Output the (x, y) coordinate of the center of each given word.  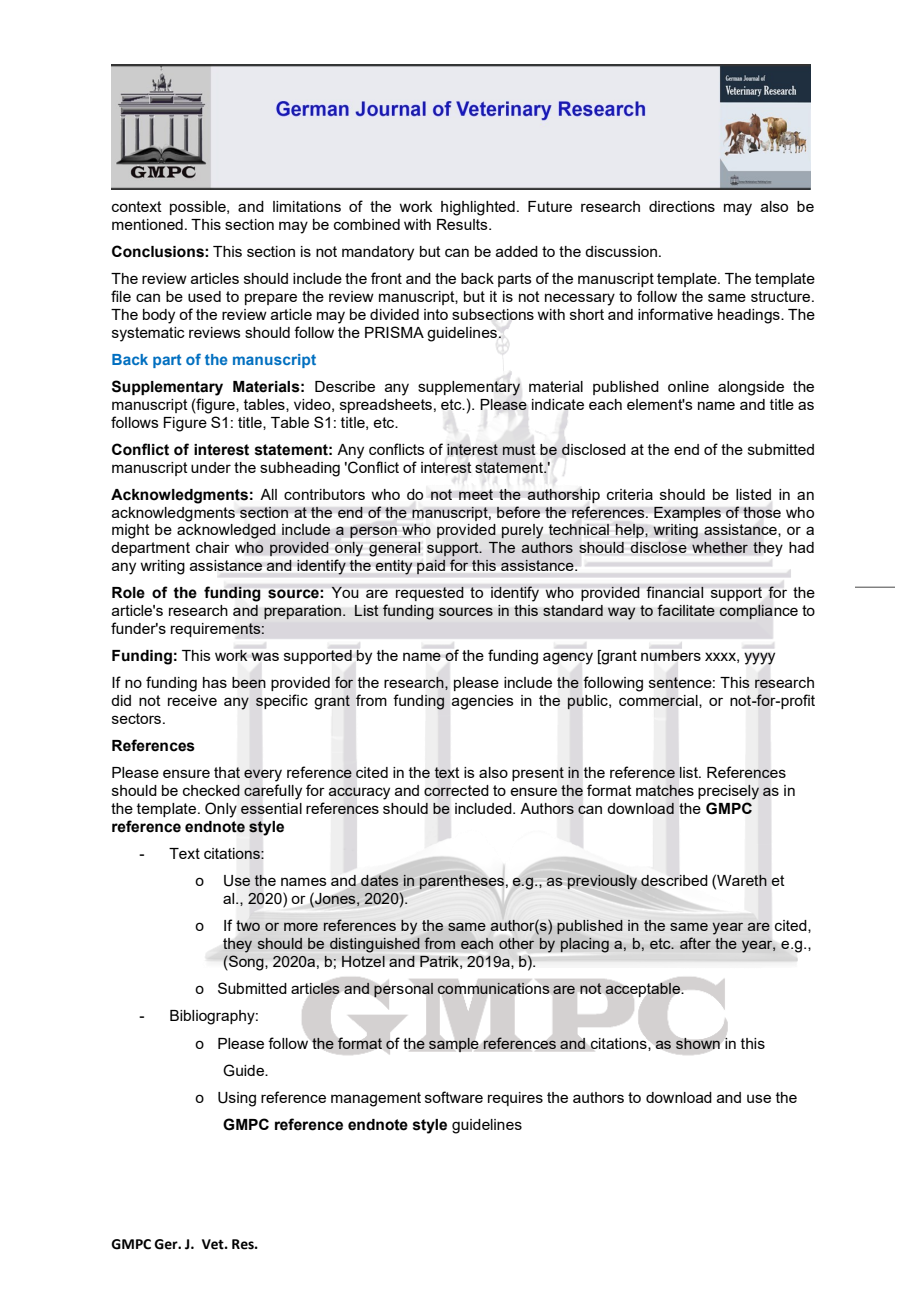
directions (682, 206)
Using (237, 1099)
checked (211, 790)
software (454, 1097)
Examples (687, 514)
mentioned (147, 224)
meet (476, 494)
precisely (728, 792)
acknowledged (226, 531)
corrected (456, 790)
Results (463, 224)
